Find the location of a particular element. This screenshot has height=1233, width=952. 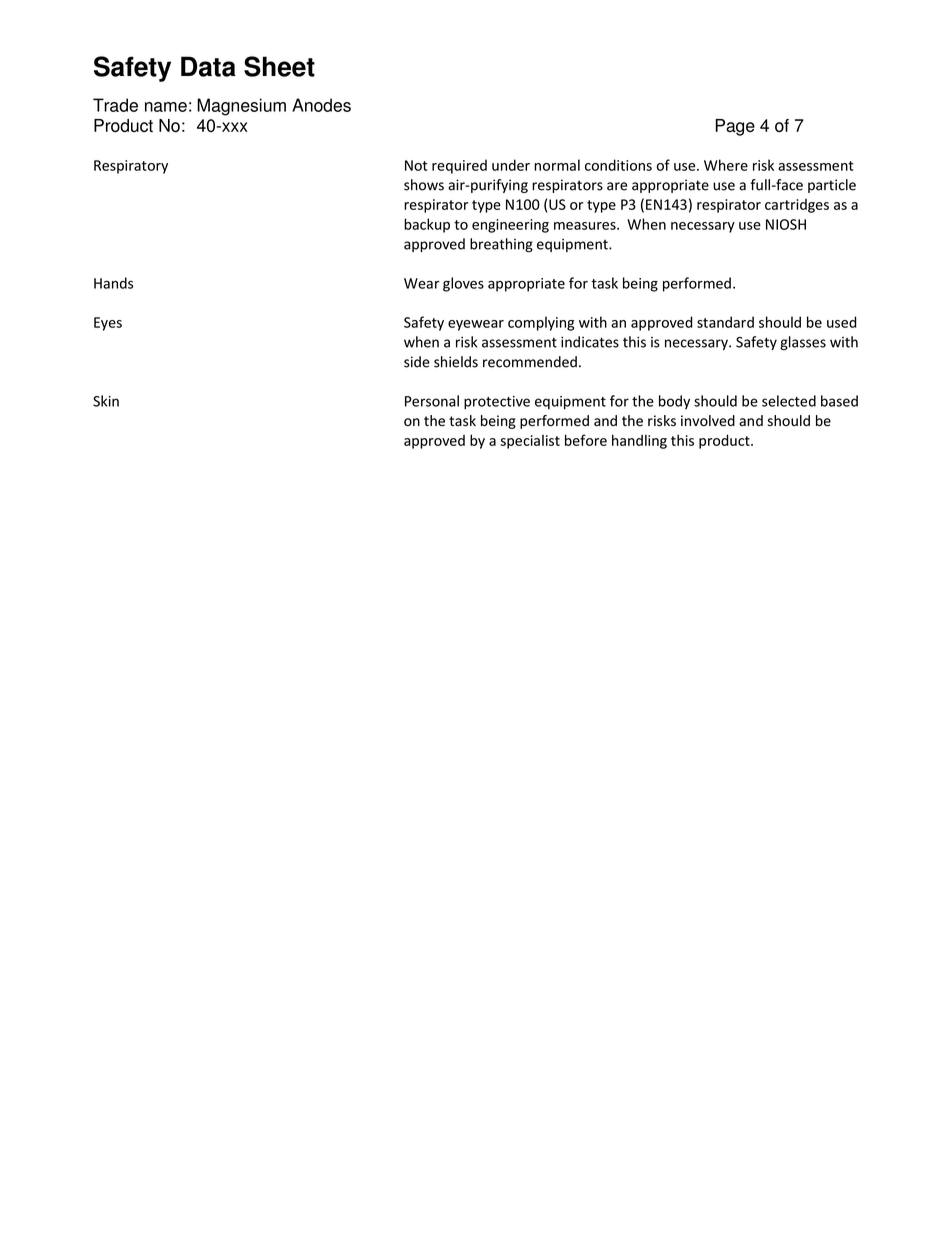

breathing is located at coordinates (501, 245).
